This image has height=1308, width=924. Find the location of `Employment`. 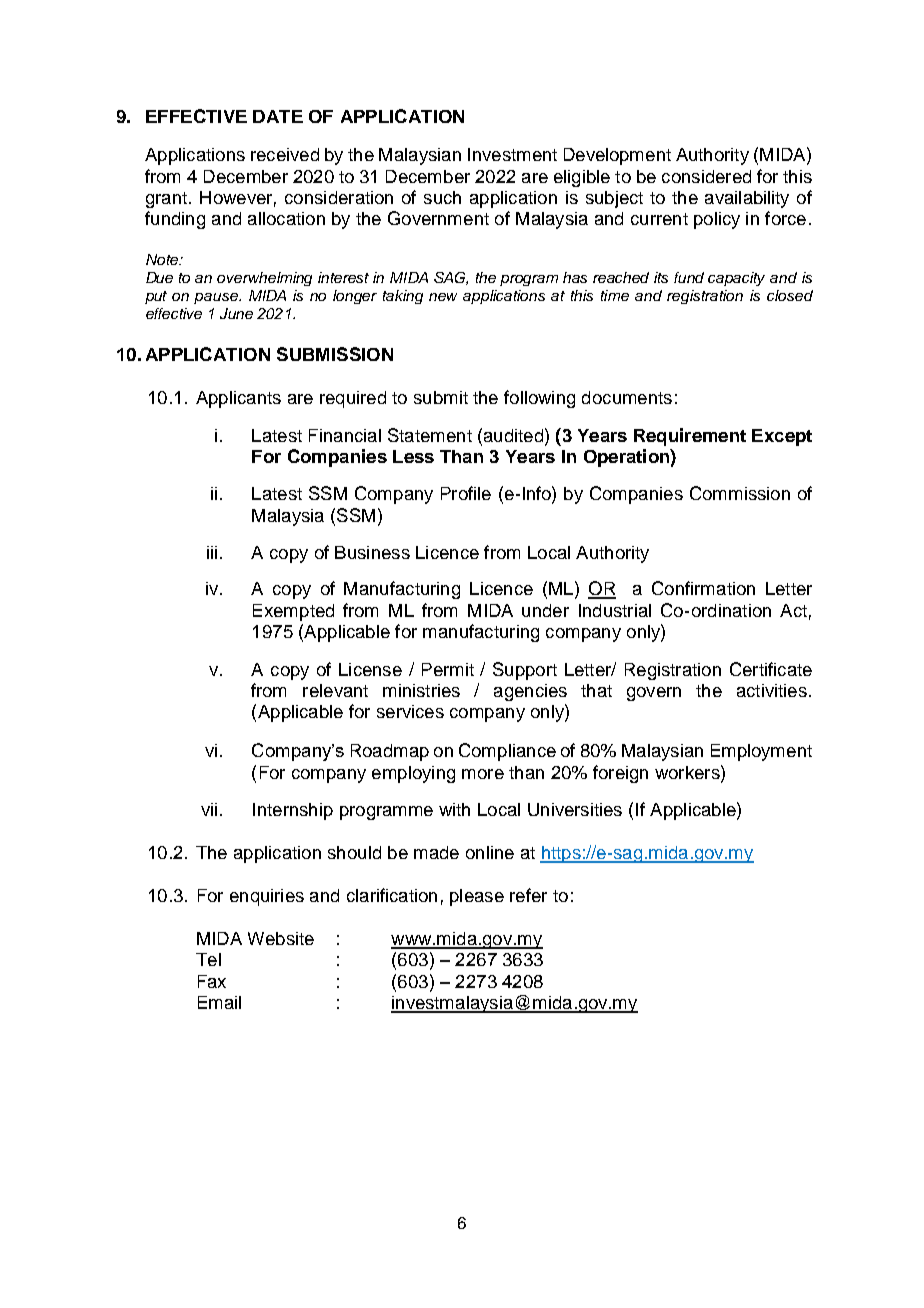

Employment is located at coordinates (761, 752).
